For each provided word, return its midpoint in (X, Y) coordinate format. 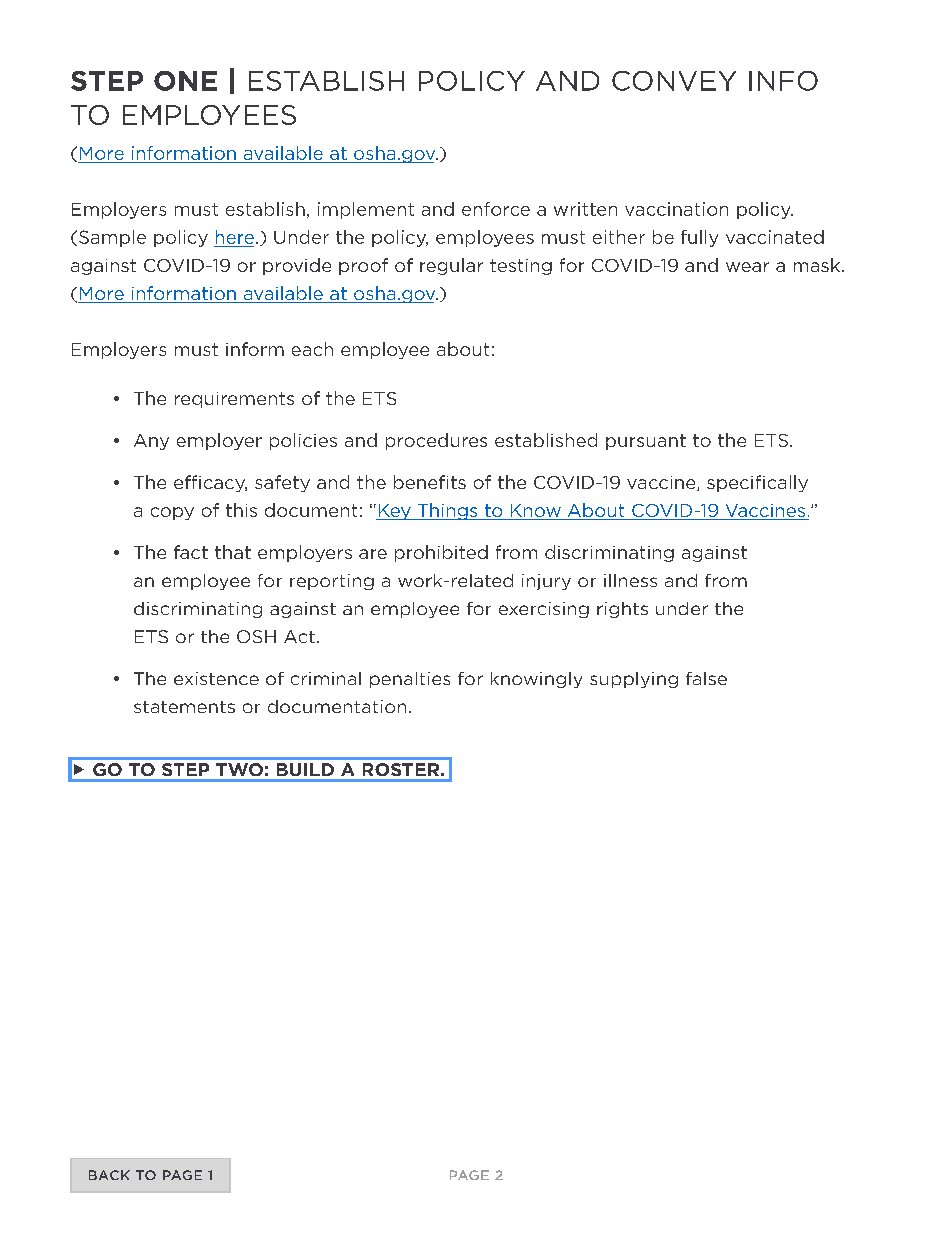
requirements (234, 400)
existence (216, 678)
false (706, 678)
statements (184, 707)
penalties (410, 680)
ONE (185, 81)
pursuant (646, 442)
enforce (496, 209)
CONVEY (674, 81)
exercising (544, 610)
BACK (109, 1175)
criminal (326, 678)
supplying (634, 680)
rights (622, 610)
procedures (436, 441)
